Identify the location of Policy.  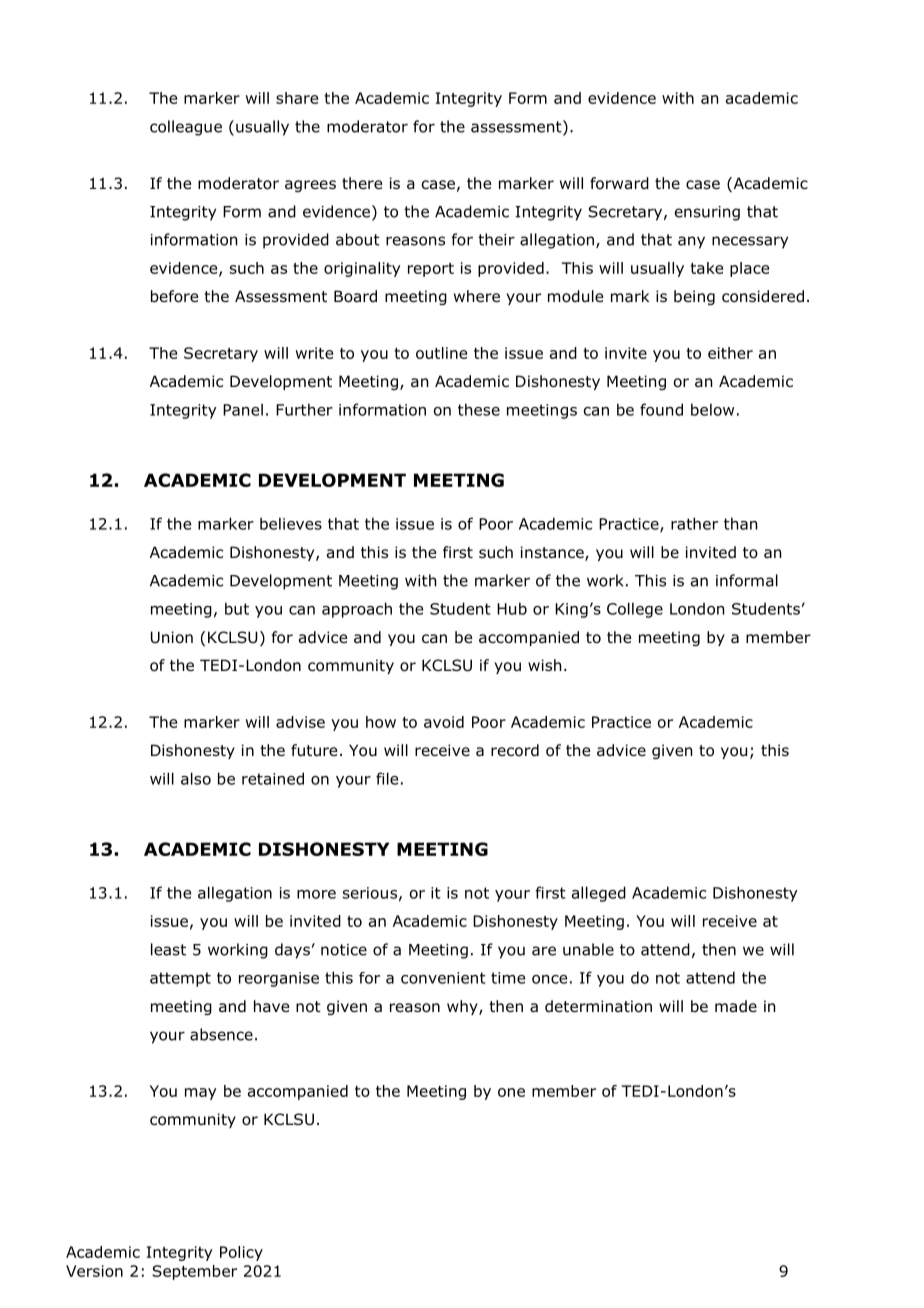
(241, 1253).
